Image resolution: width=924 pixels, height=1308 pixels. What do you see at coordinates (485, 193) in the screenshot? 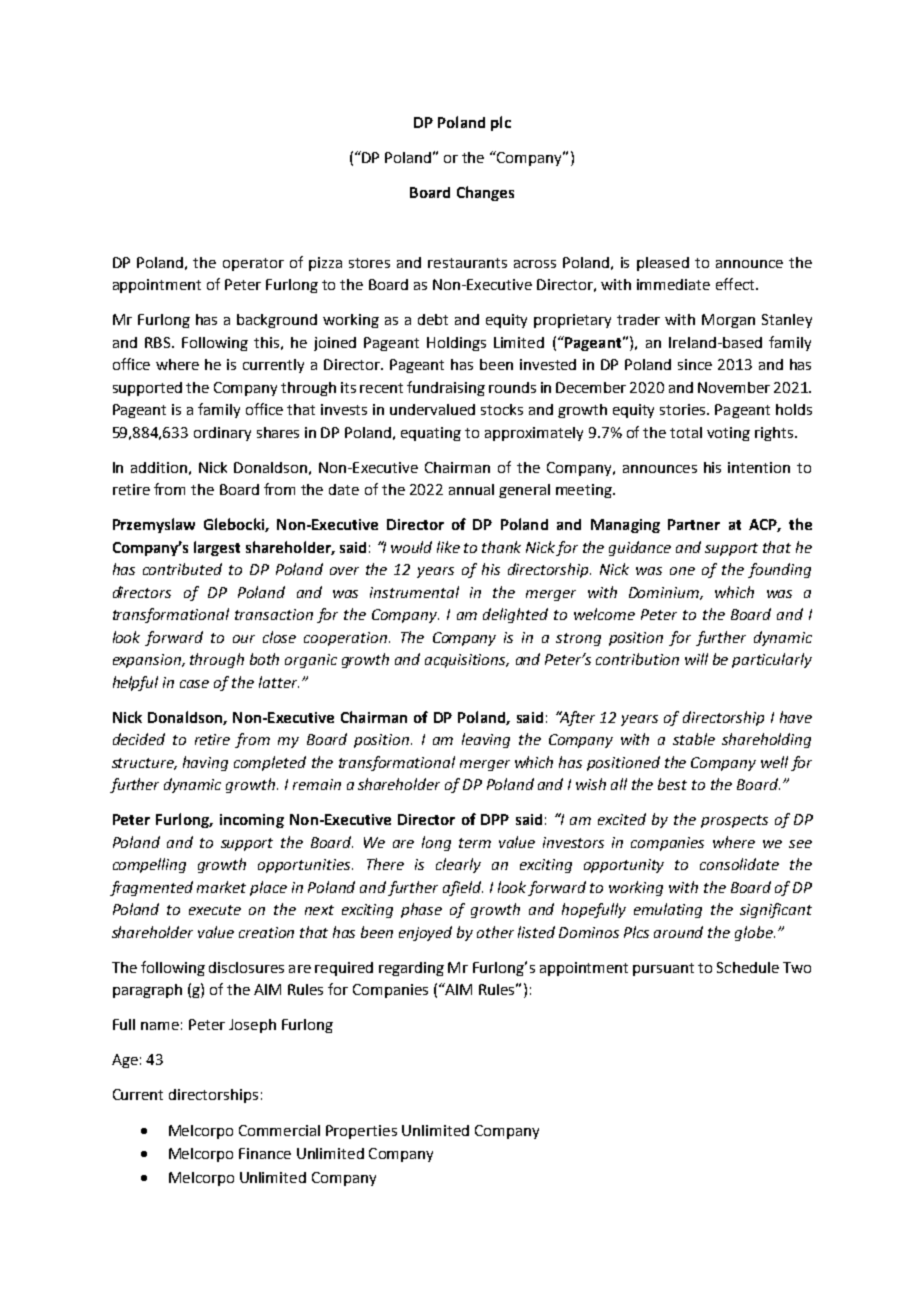
I see `Changes` at bounding box center [485, 193].
